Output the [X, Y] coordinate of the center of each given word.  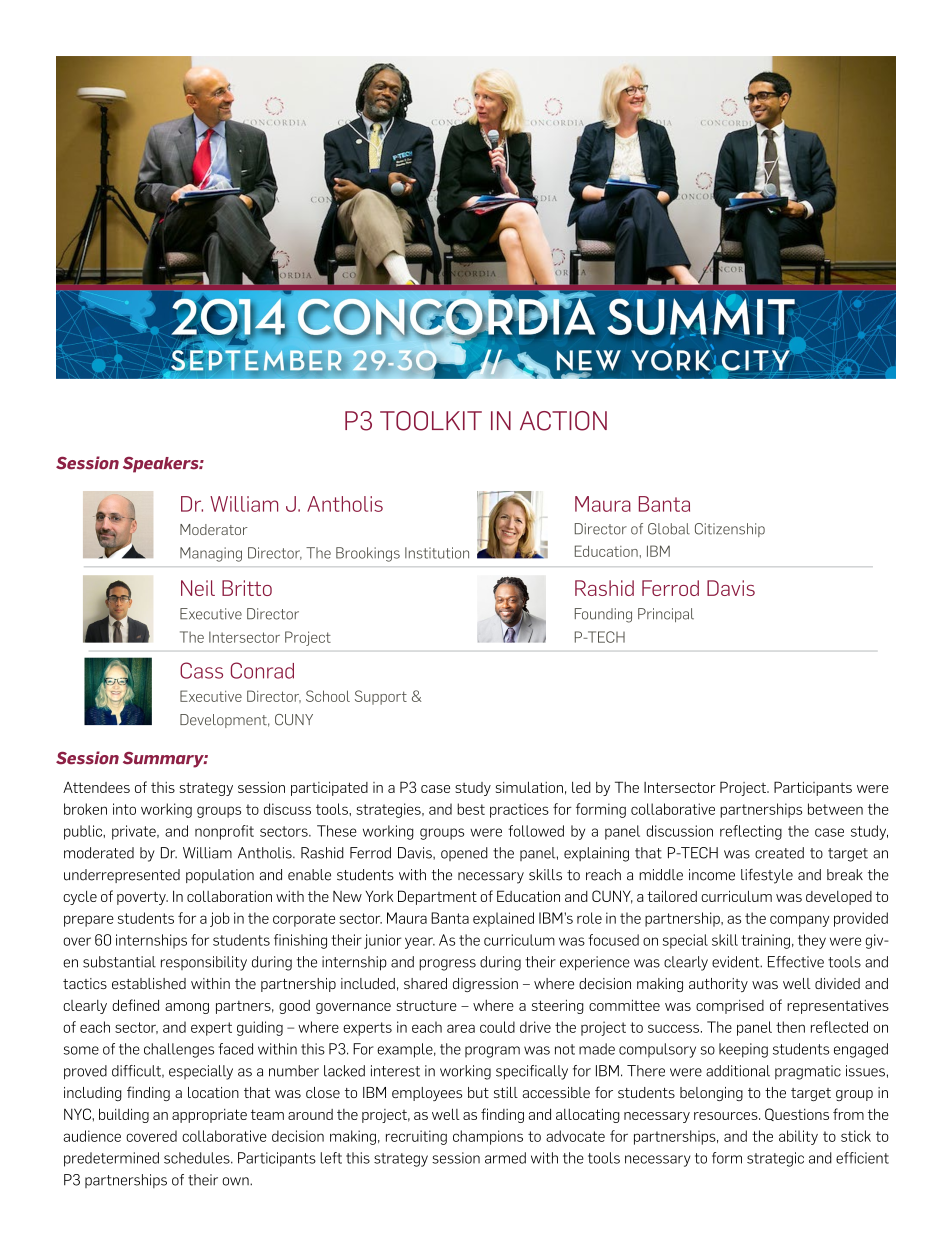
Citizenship [730, 530]
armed [505, 1158]
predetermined [111, 1159]
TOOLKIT [431, 421]
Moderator [214, 529]
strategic [775, 1159]
